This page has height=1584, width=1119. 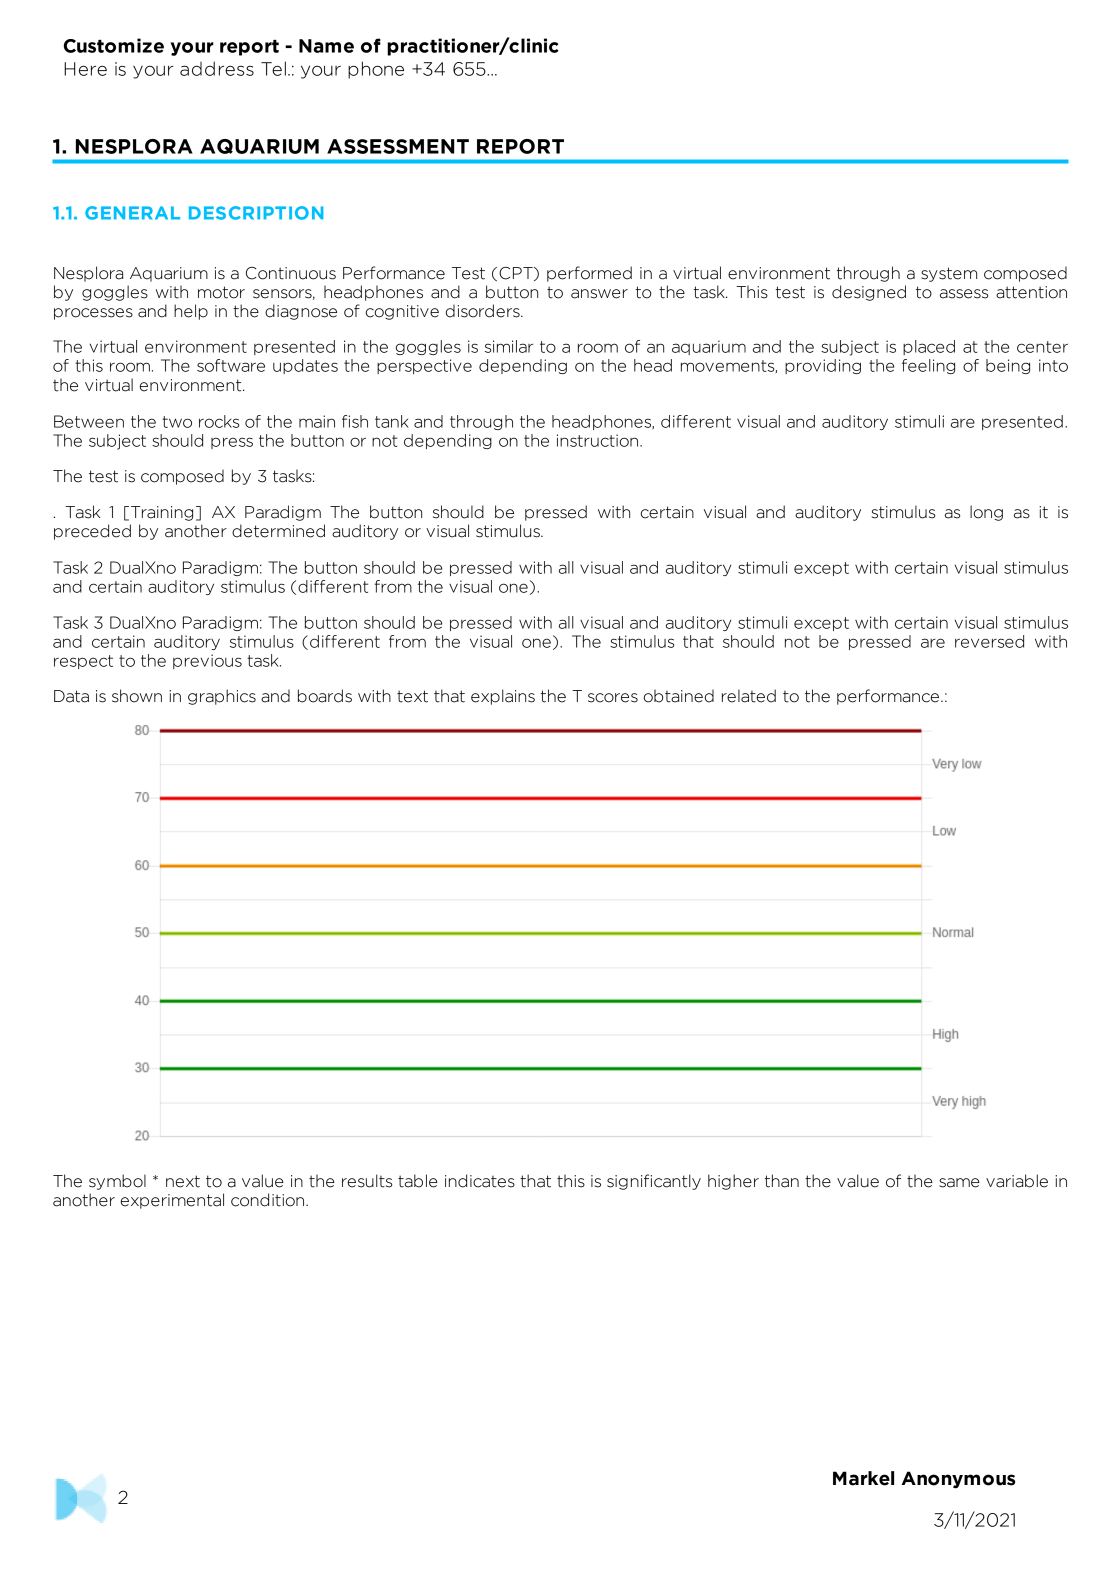 I want to click on same, so click(x=959, y=1183).
